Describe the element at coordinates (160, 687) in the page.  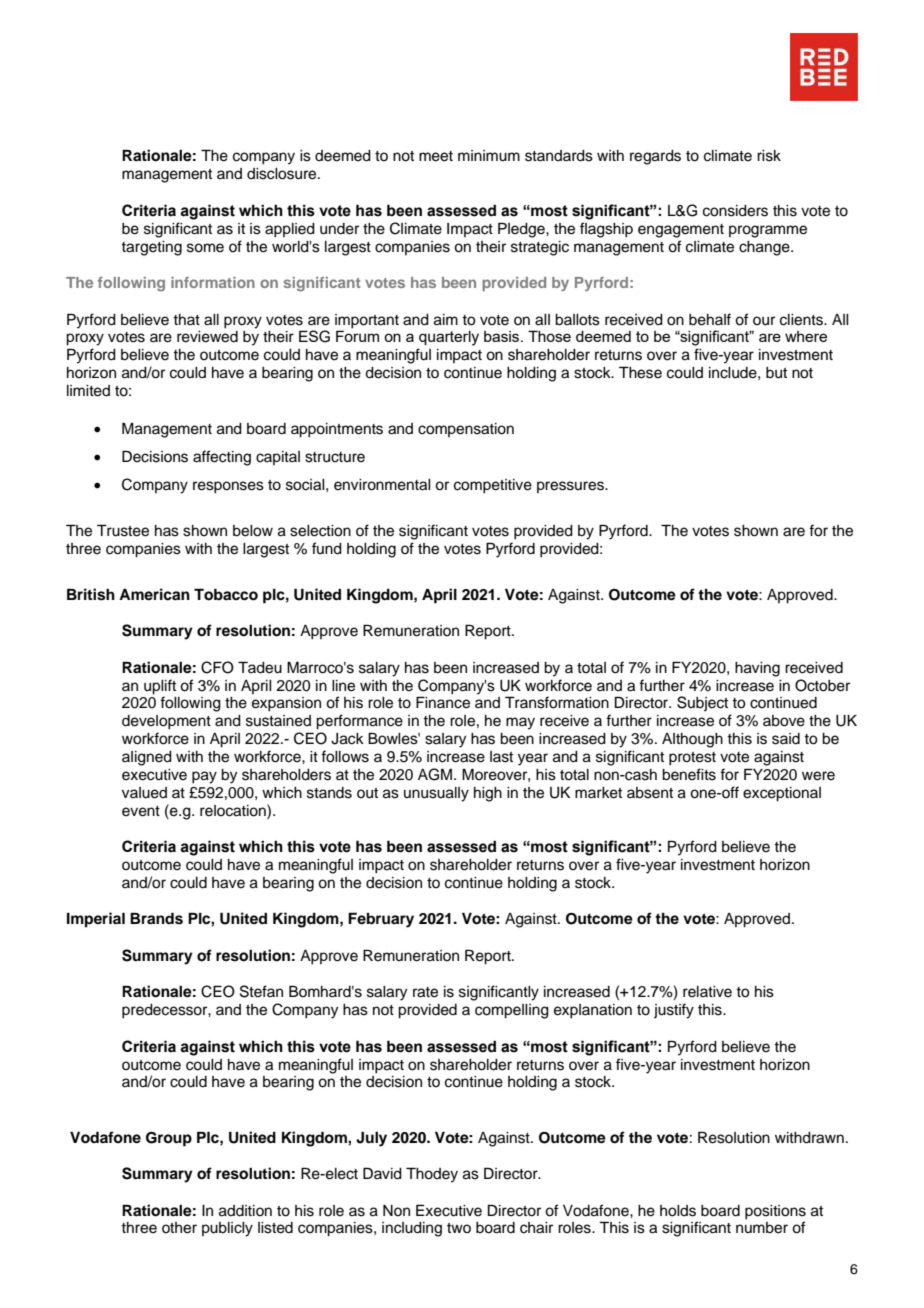
I see `uplift` at that location.
